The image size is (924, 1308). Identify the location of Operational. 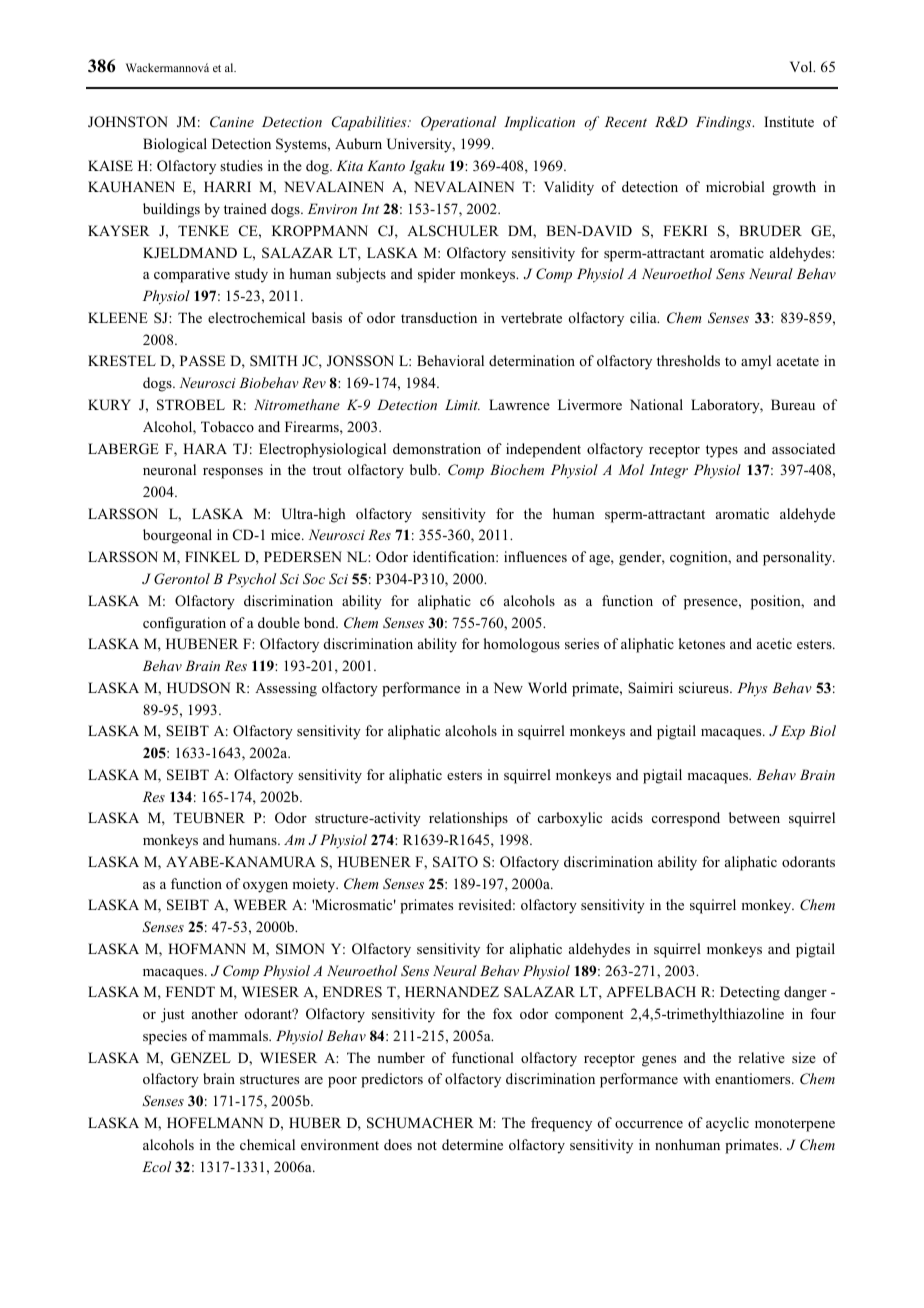
(458, 123).
